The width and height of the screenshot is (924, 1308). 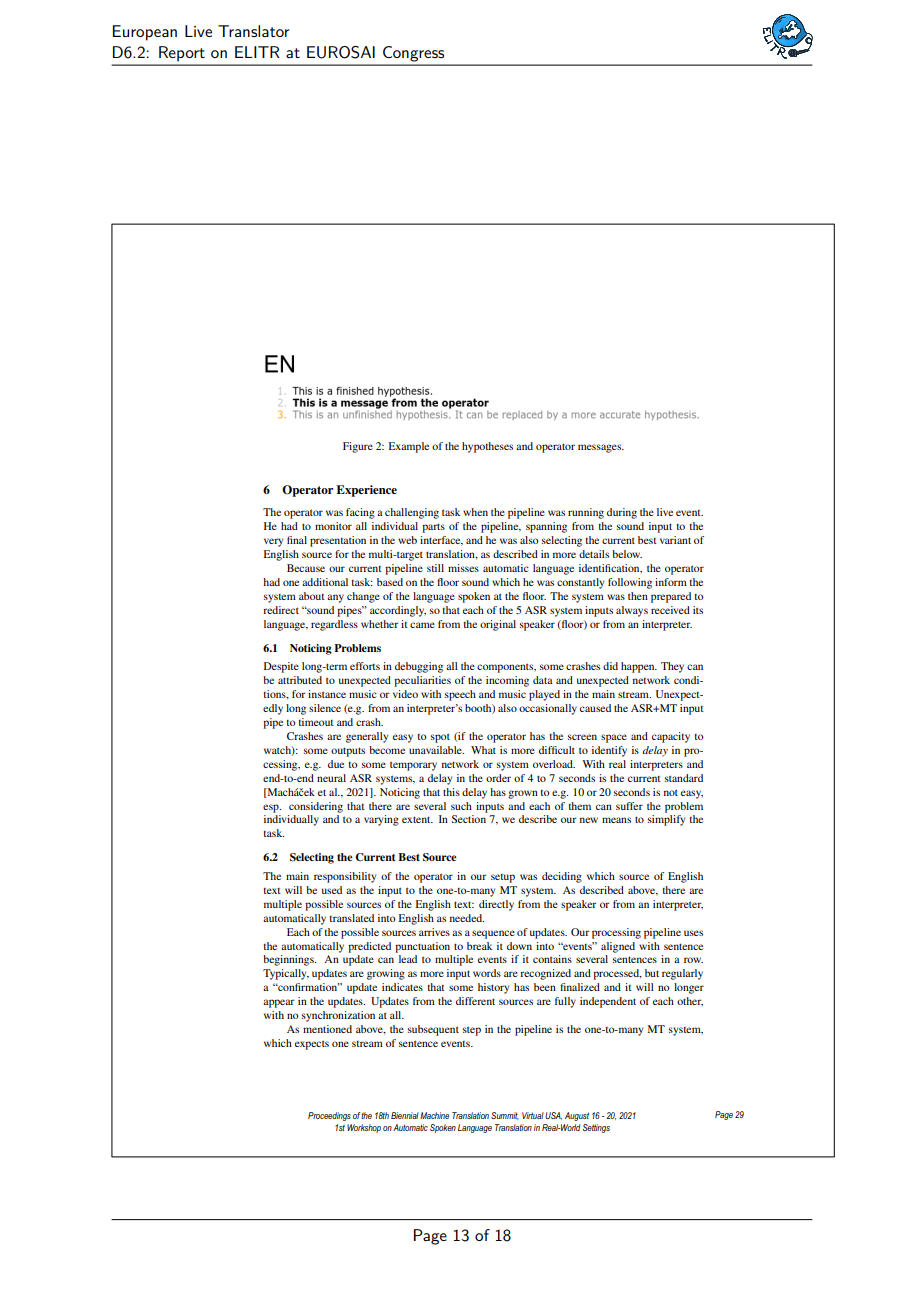 I want to click on very, so click(x=273, y=542).
